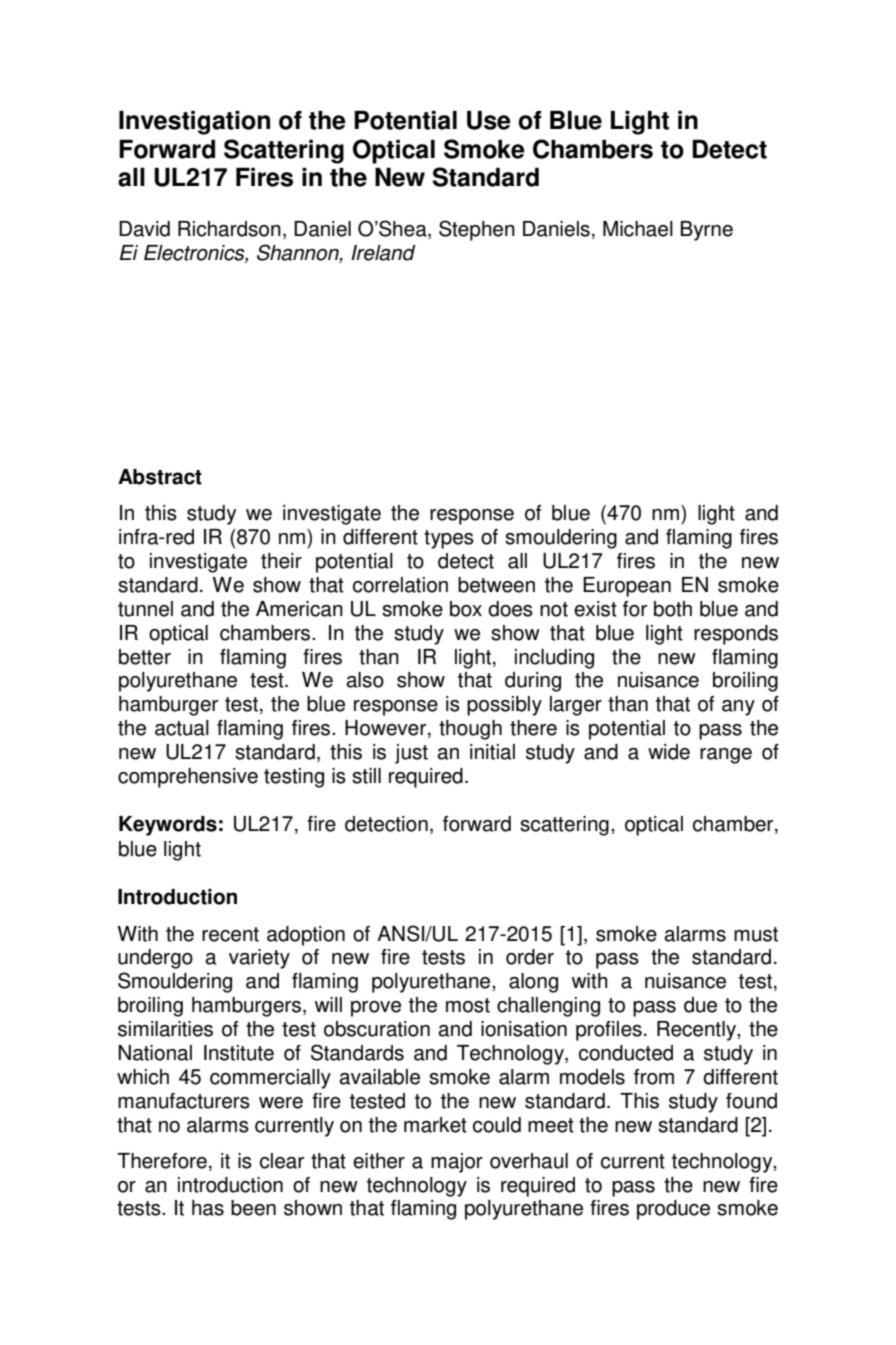 The image size is (896, 1345). I want to click on Byrne, so click(707, 231).
